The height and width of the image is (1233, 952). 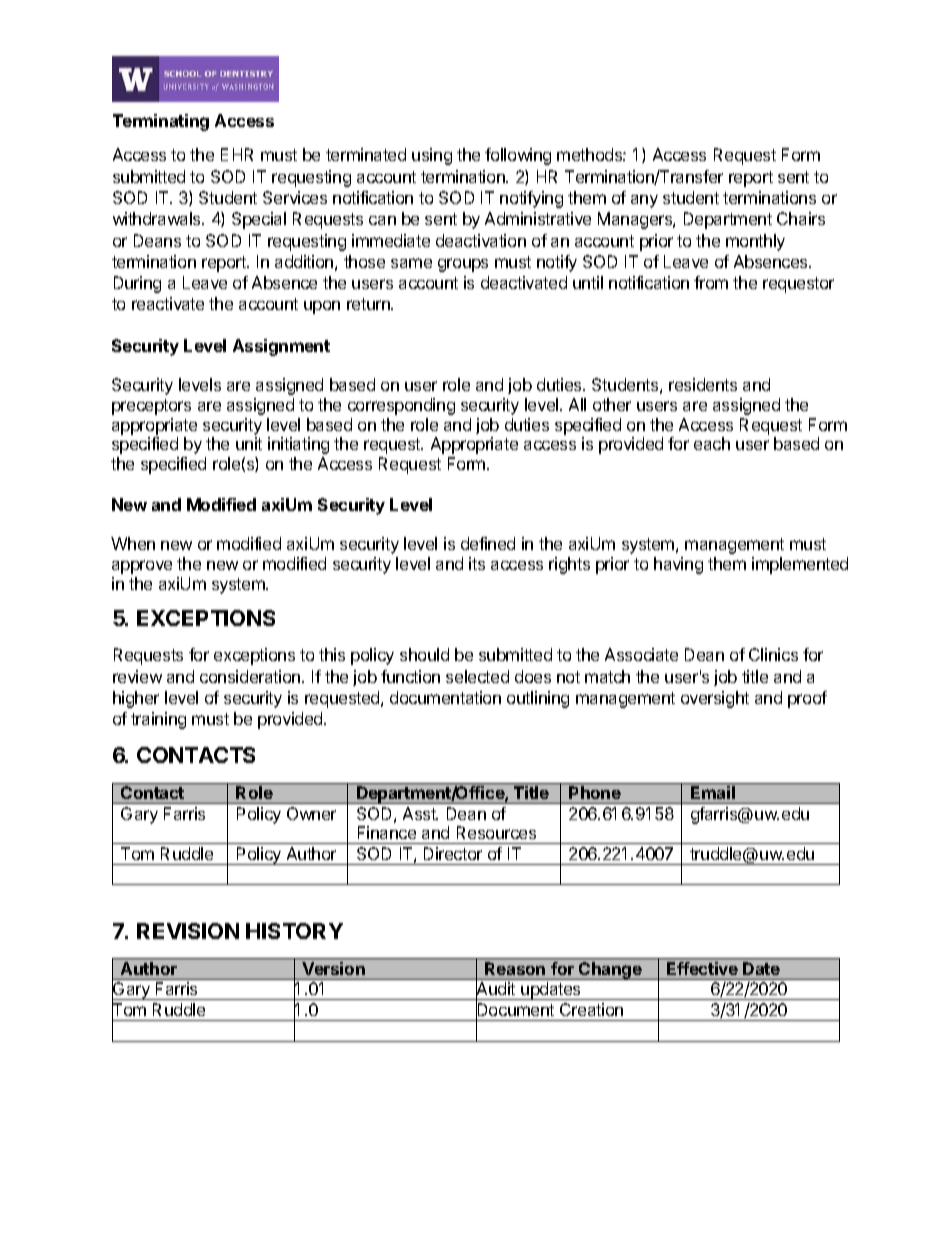 What do you see at coordinates (496, 832) in the image?
I see `Resources` at bounding box center [496, 832].
